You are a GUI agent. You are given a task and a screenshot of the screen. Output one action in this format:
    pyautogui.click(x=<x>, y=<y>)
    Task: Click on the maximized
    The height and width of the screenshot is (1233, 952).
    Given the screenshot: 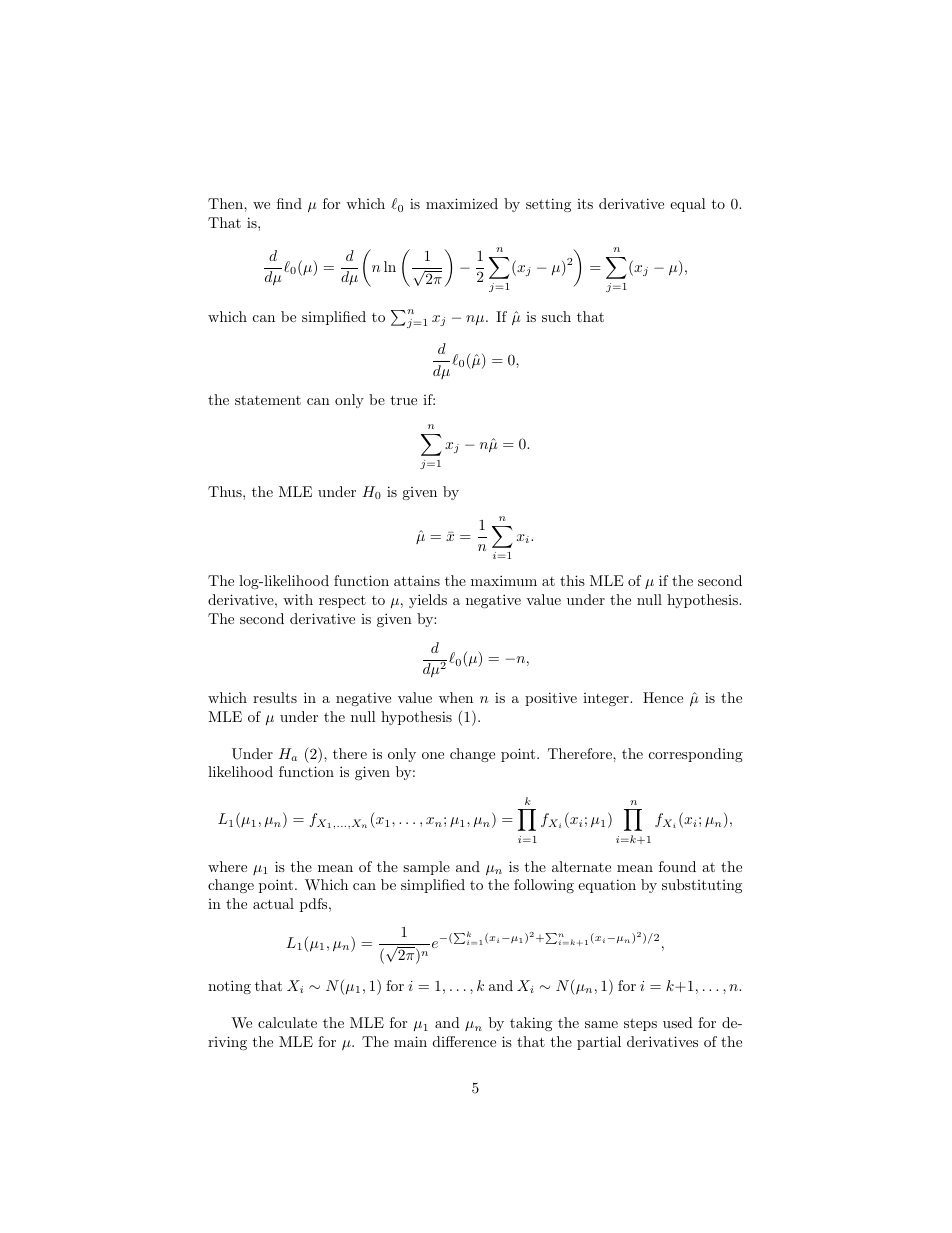 What is the action you would take?
    pyautogui.click(x=462, y=203)
